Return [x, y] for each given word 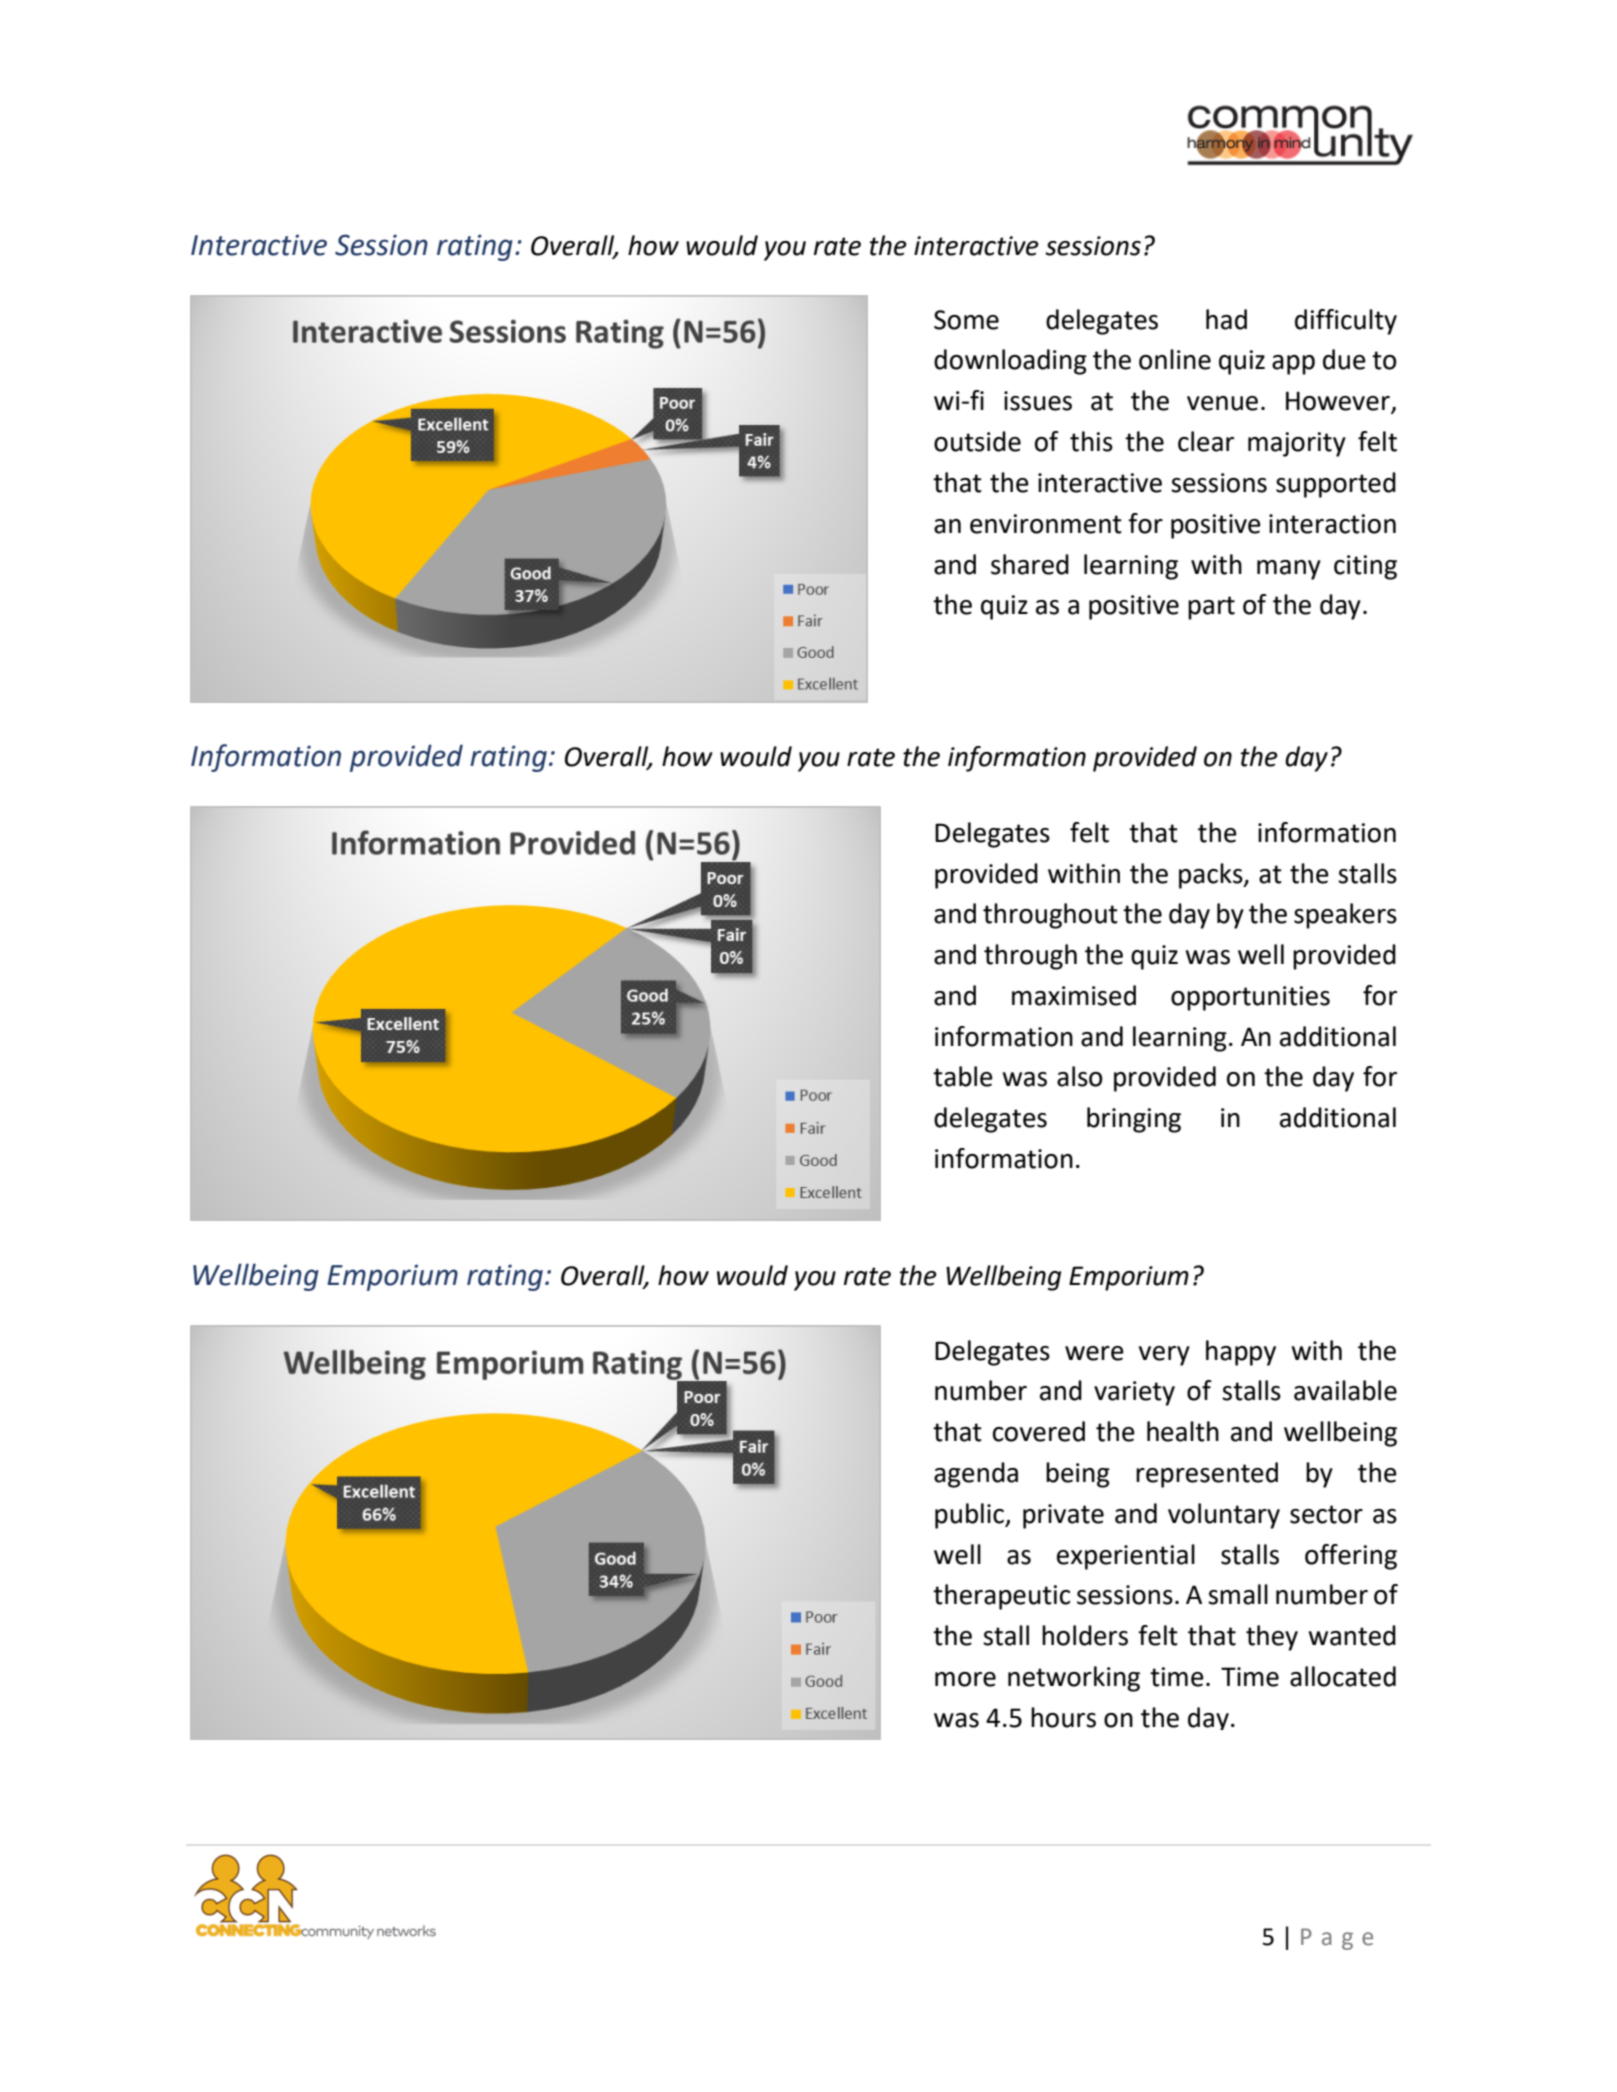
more [965, 1679]
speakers [1345, 916]
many [1289, 570]
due [1344, 359]
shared [1030, 564]
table [963, 1076]
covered [1039, 1431]
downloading [1010, 362]
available [1345, 1390]
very [1164, 1356]
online [1175, 359]
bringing [1134, 1120]
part [1211, 608]
